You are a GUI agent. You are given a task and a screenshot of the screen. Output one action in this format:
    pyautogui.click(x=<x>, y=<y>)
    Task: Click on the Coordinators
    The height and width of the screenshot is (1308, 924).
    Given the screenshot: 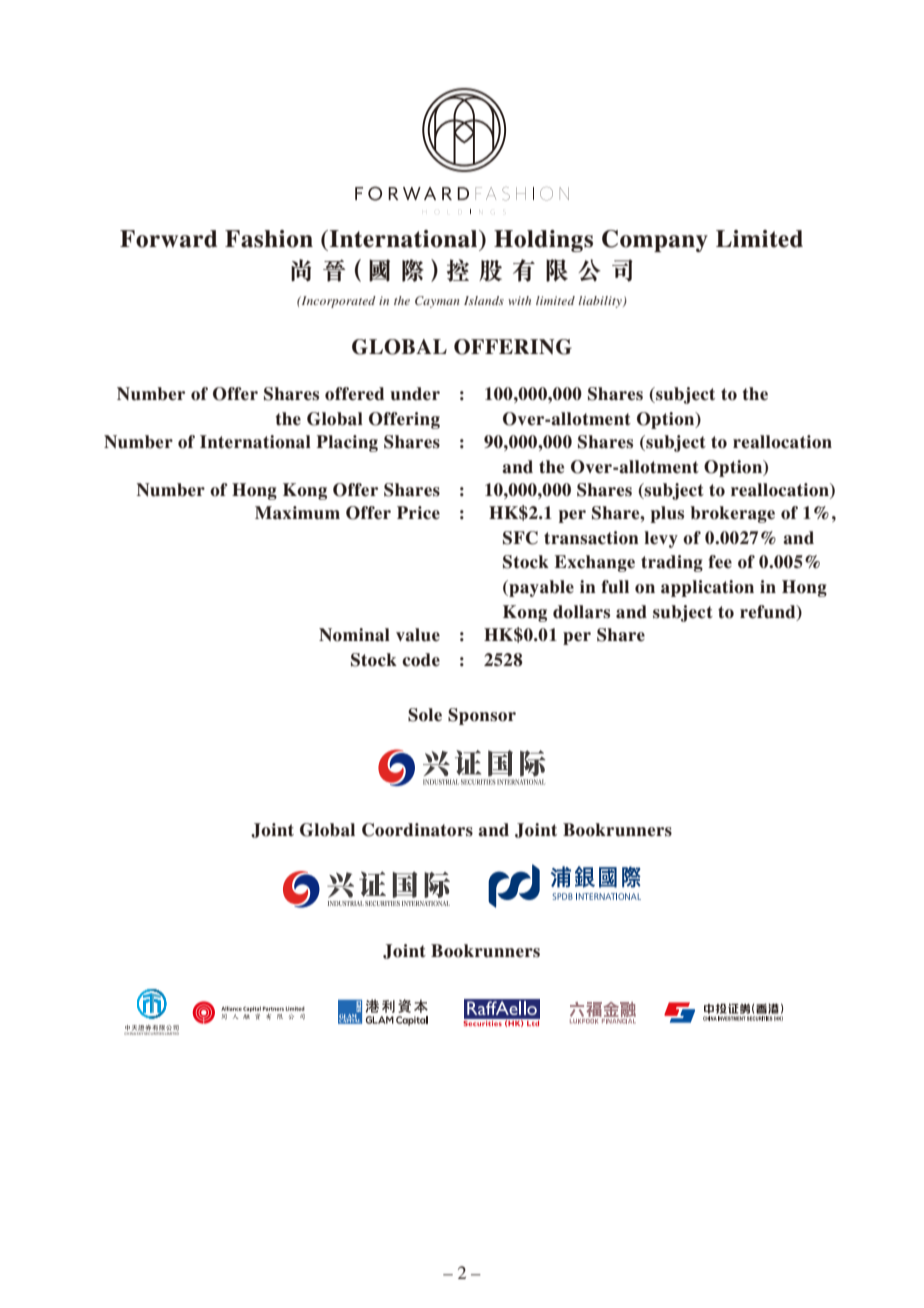 What is the action you would take?
    pyautogui.click(x=417, y=830)
